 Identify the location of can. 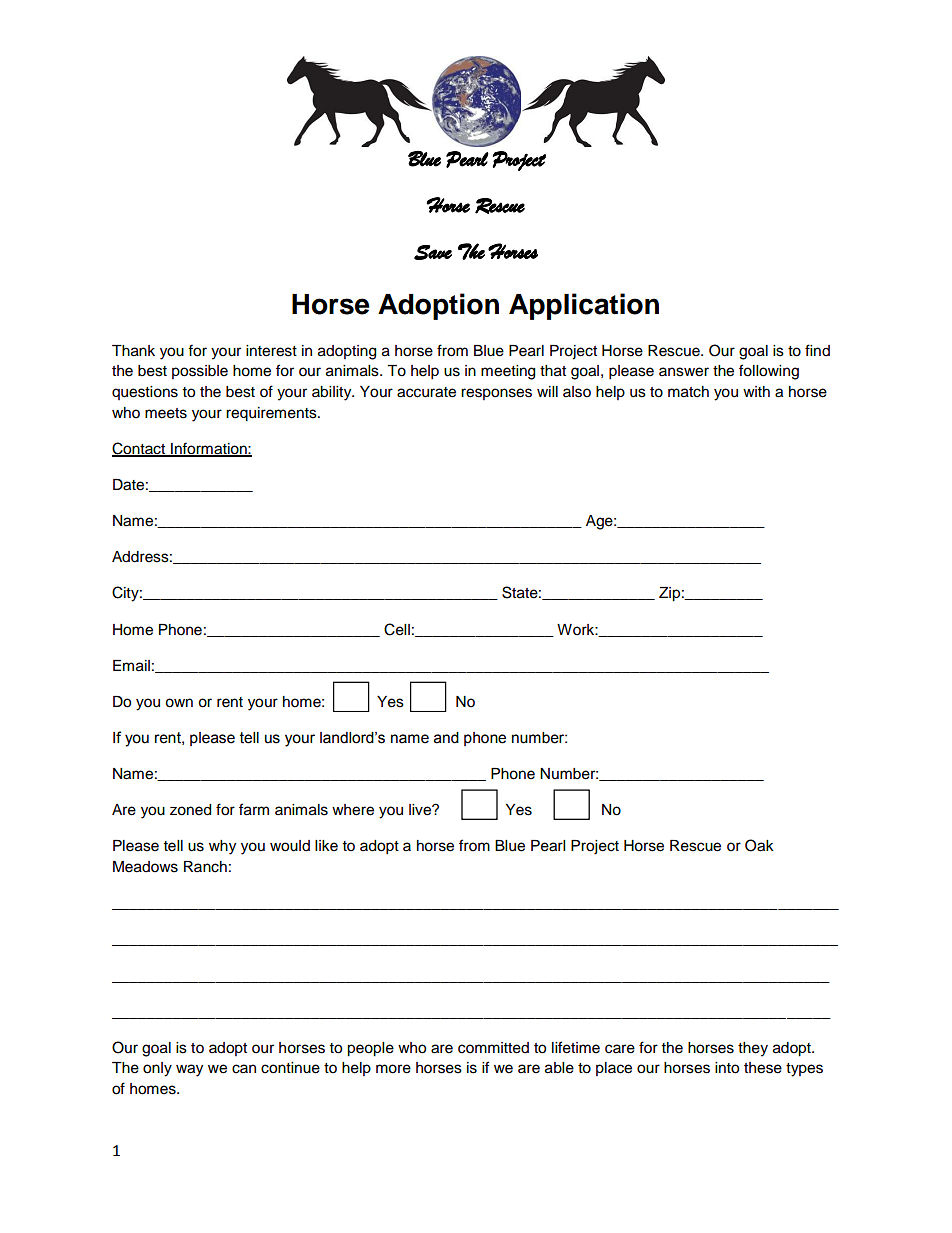
(244, 1069).
